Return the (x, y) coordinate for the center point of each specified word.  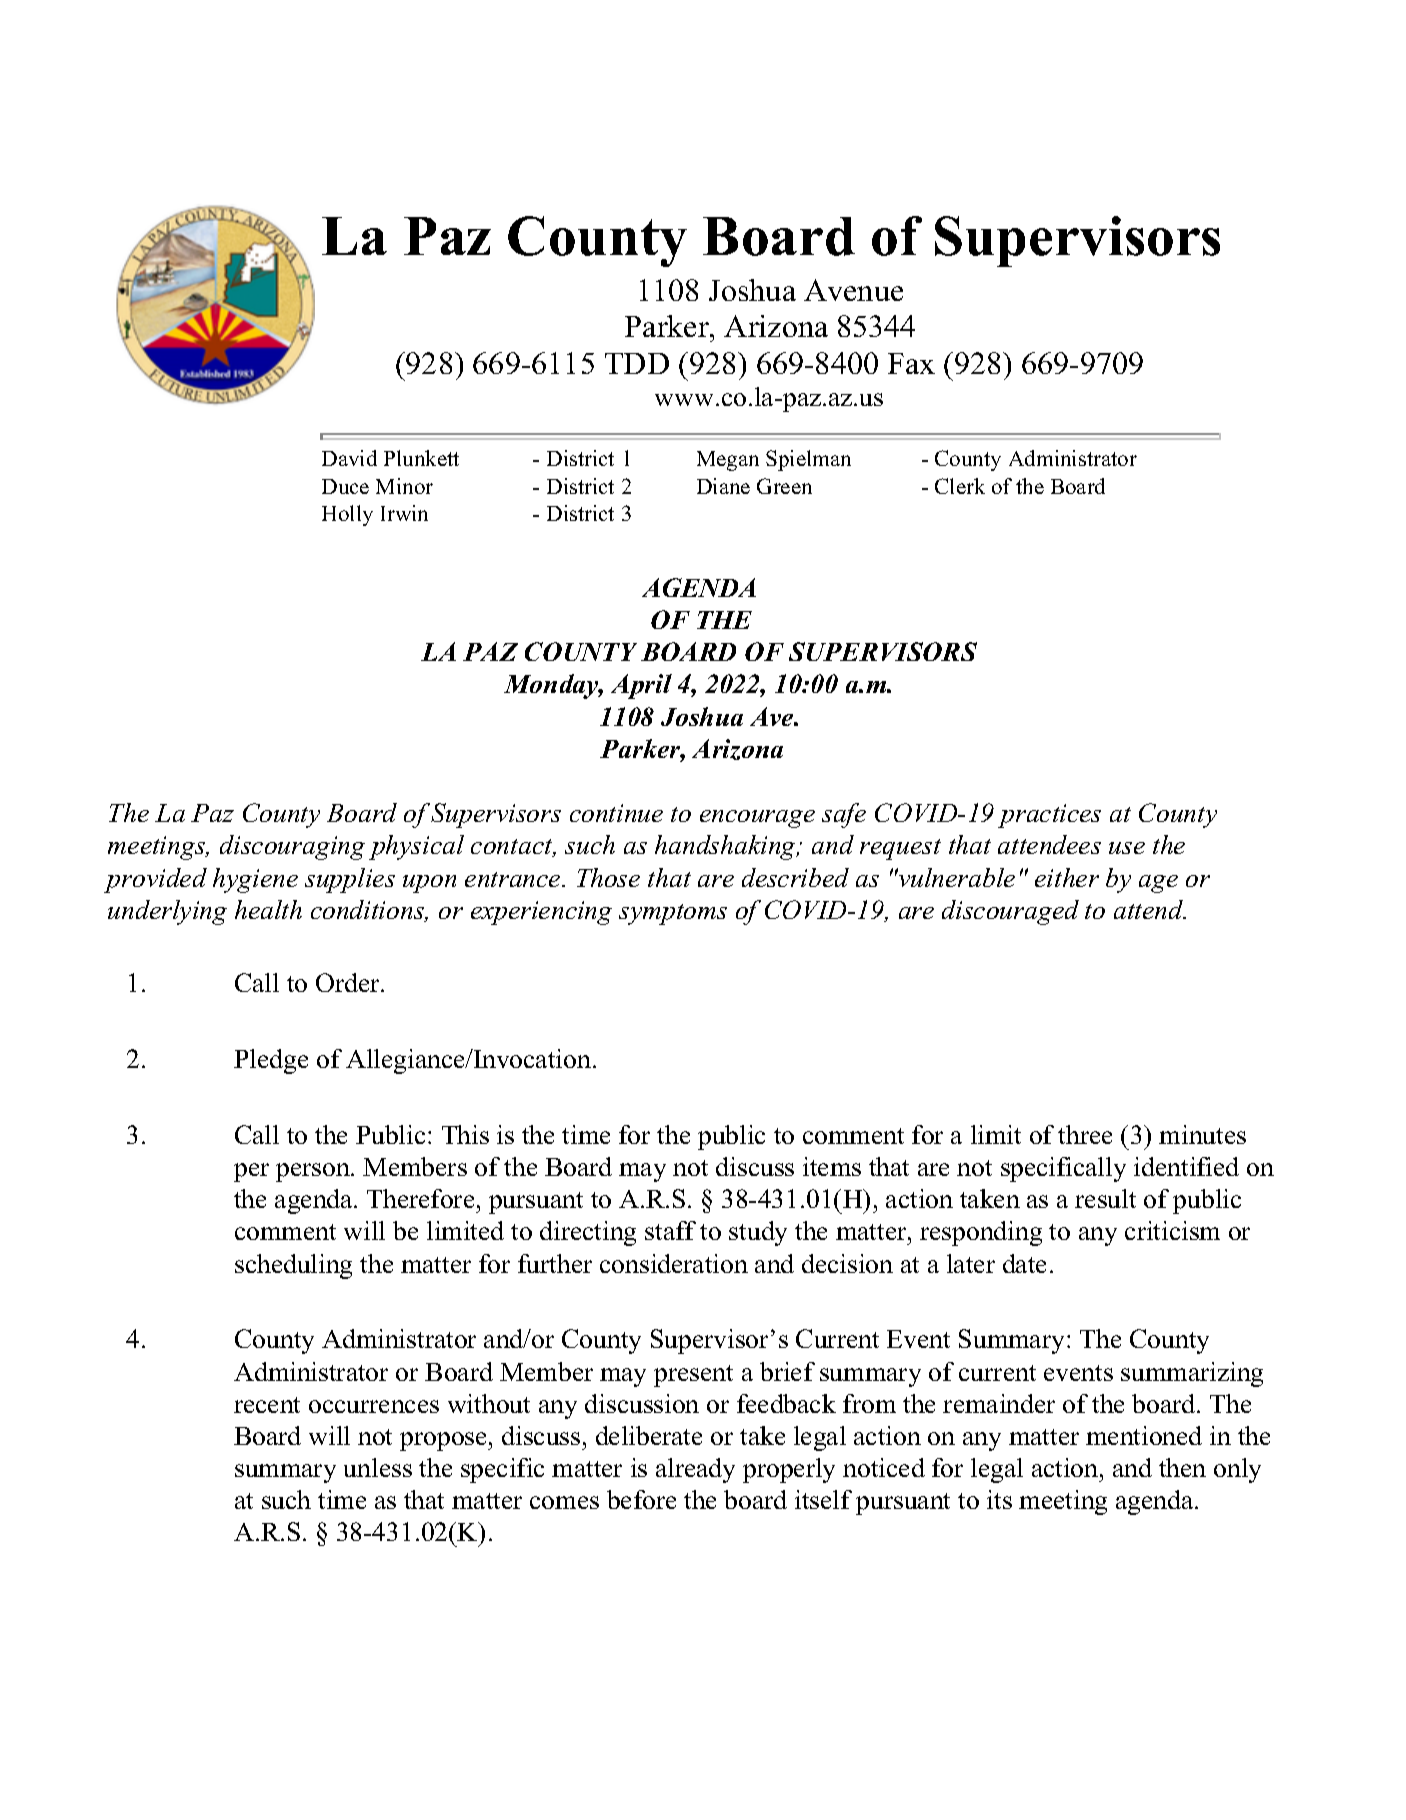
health (268, 909)
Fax (911, 363)
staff (670, 1230)
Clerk (960, 486)
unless (378, 1467)
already (695, 1470)
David (349, 458)
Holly (347, 515)
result (1105, 1198)
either (1067, 877)
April (641, 686)
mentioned (1144, 1435)
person (314, 1172)
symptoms (673, 914)
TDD (637, 363)
